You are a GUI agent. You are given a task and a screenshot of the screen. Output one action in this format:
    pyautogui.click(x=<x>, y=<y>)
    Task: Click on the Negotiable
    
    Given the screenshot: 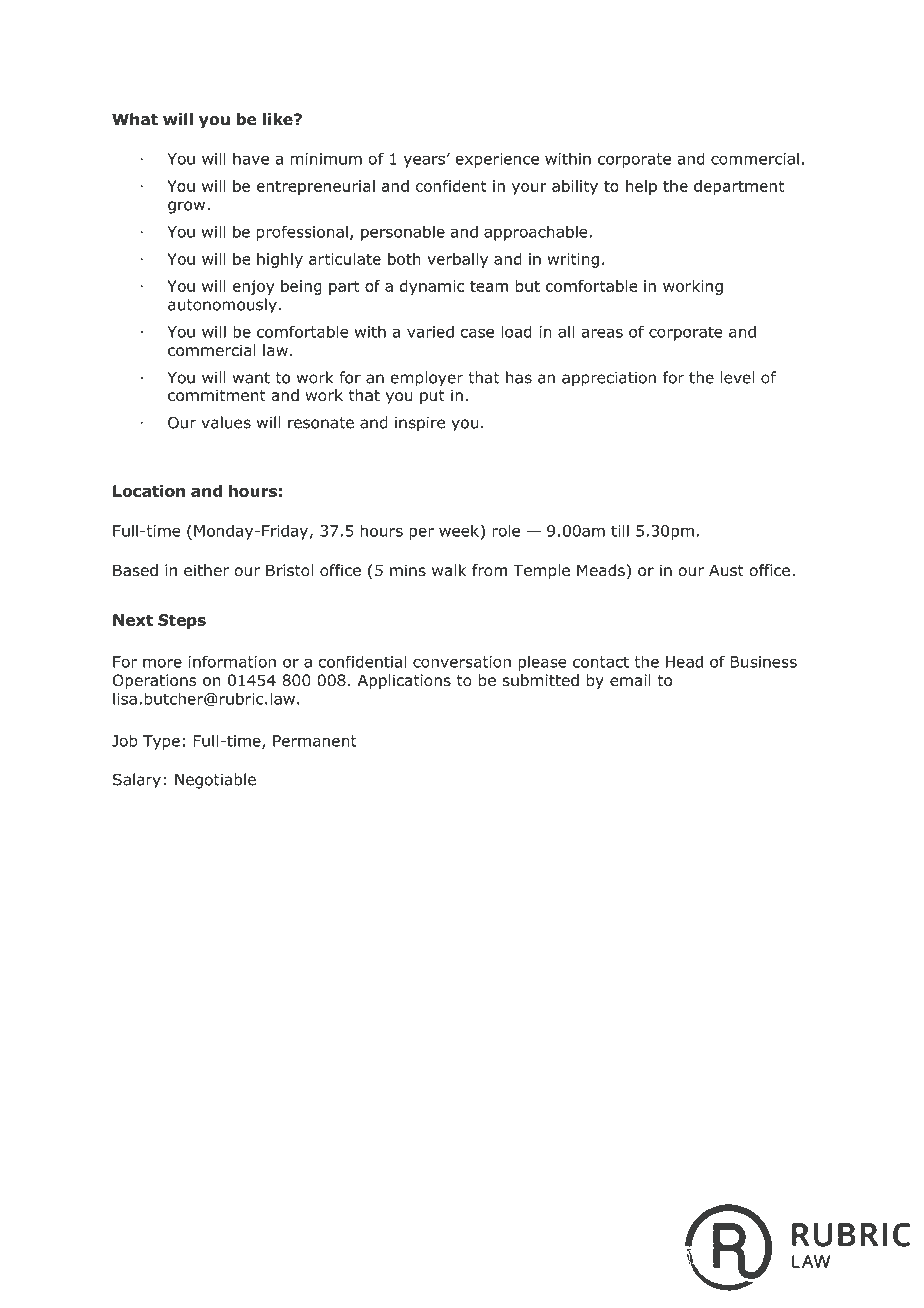 What is the action you would take?
    pyautogui.click(x=215, y=781)
